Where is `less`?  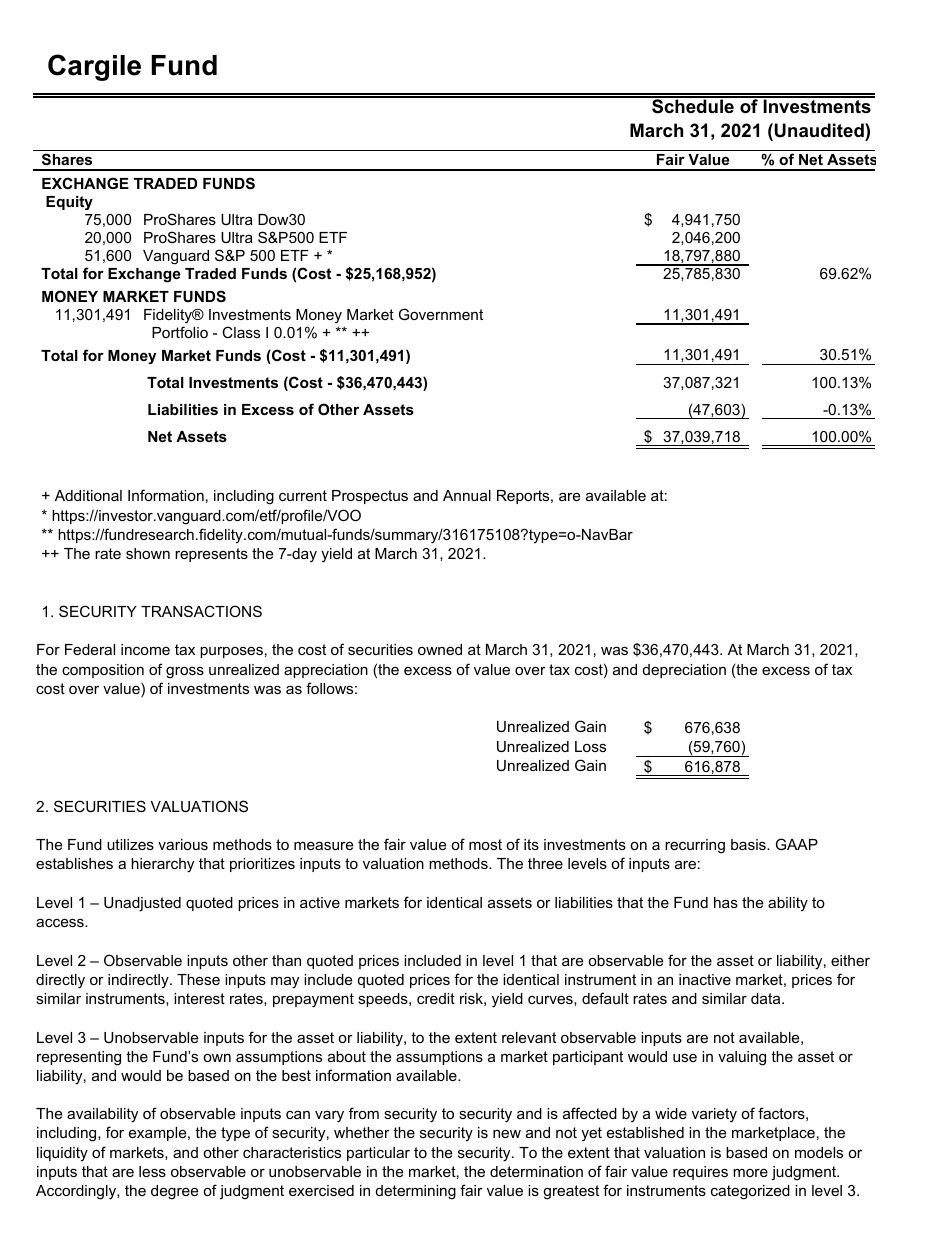
less is located at coordinates (152, 1171).
